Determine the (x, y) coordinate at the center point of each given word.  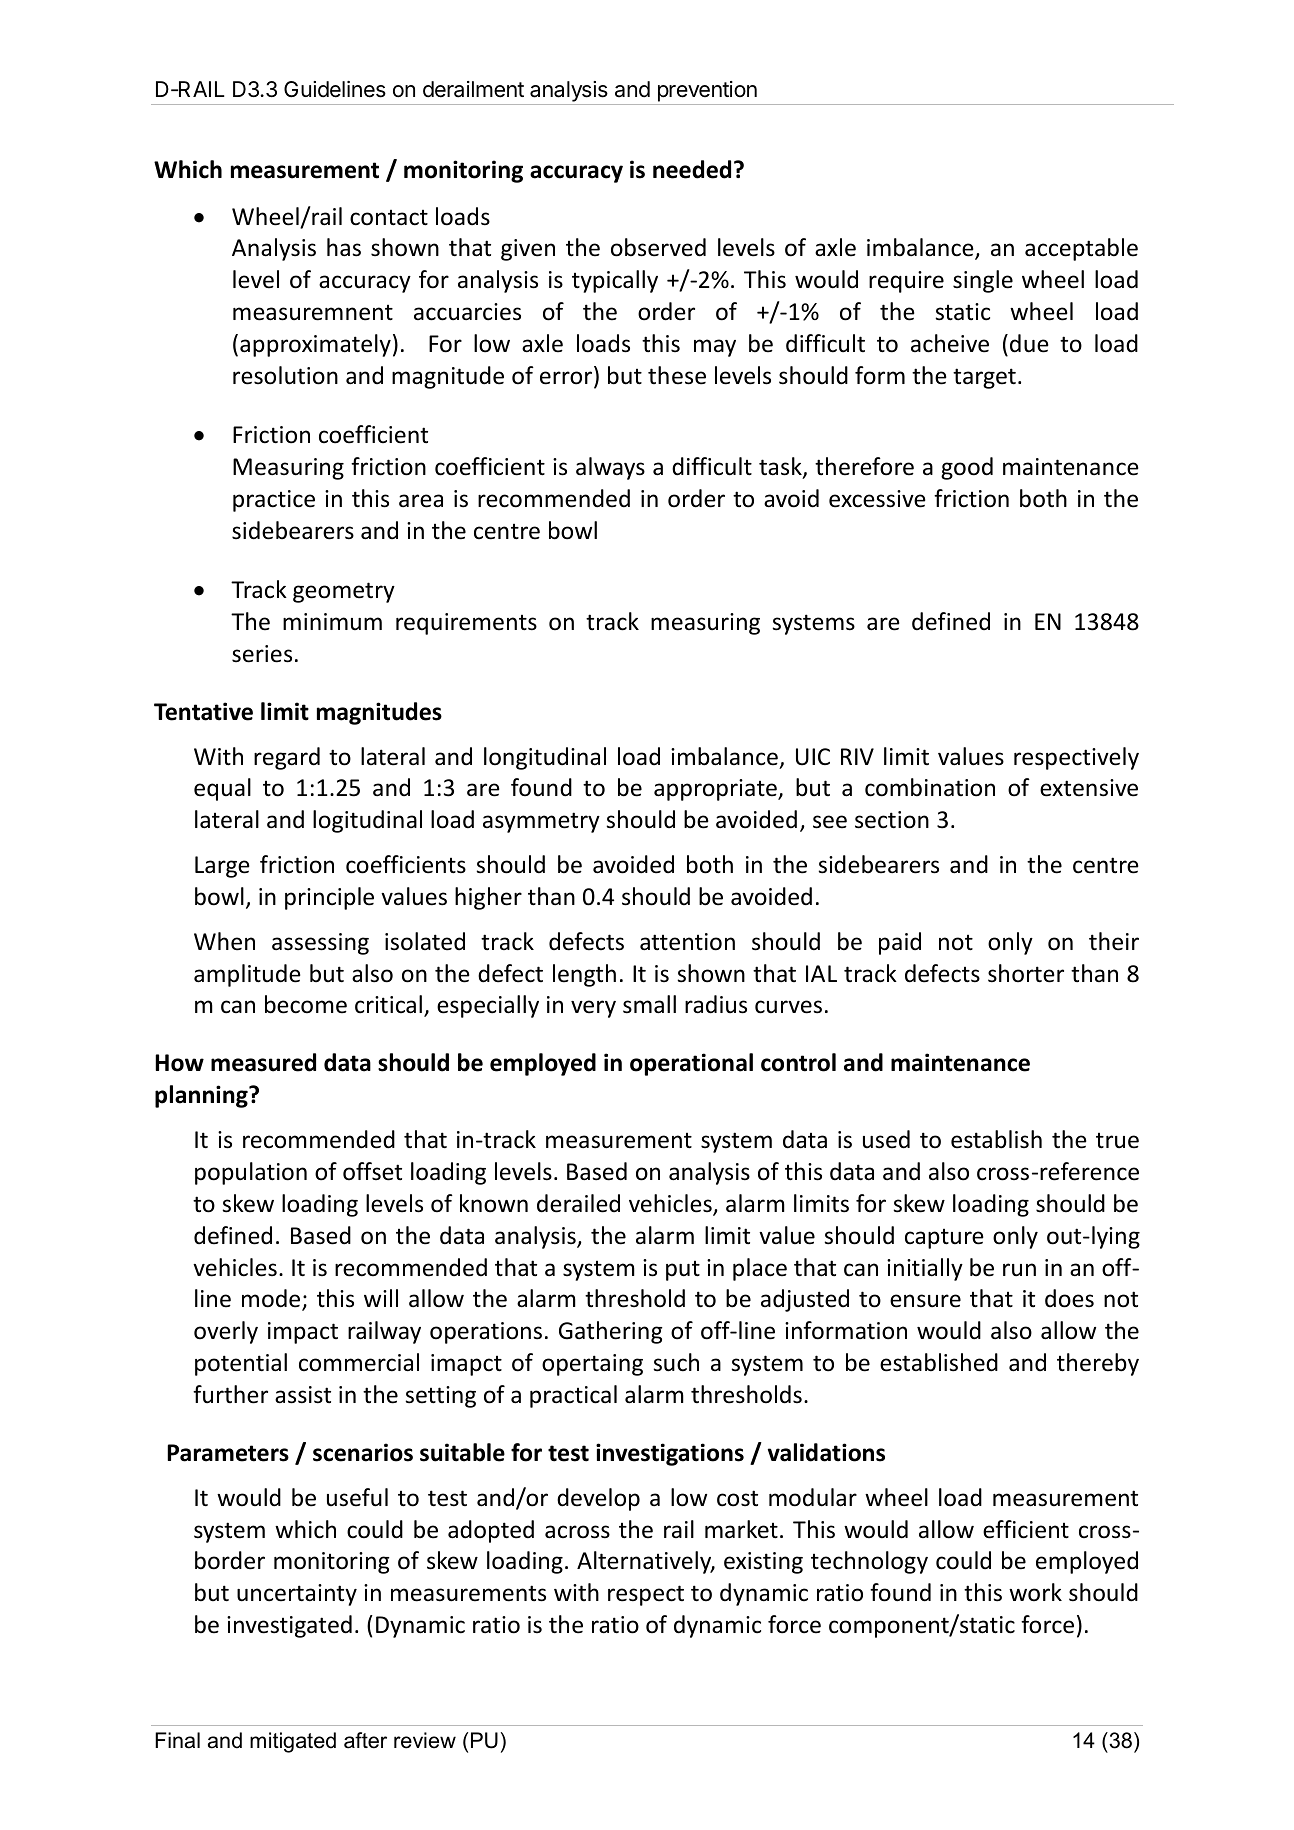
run (1019, 1270)
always (610, 468)
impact (303, 1333)
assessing (320, 944)
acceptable (1081, 249)
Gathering (611, 1332)
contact (389, 218)
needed (692, 169)
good (967, 468)
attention (687, 942)
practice (274, 501)
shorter (1026, 973)
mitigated (293, 1742)
